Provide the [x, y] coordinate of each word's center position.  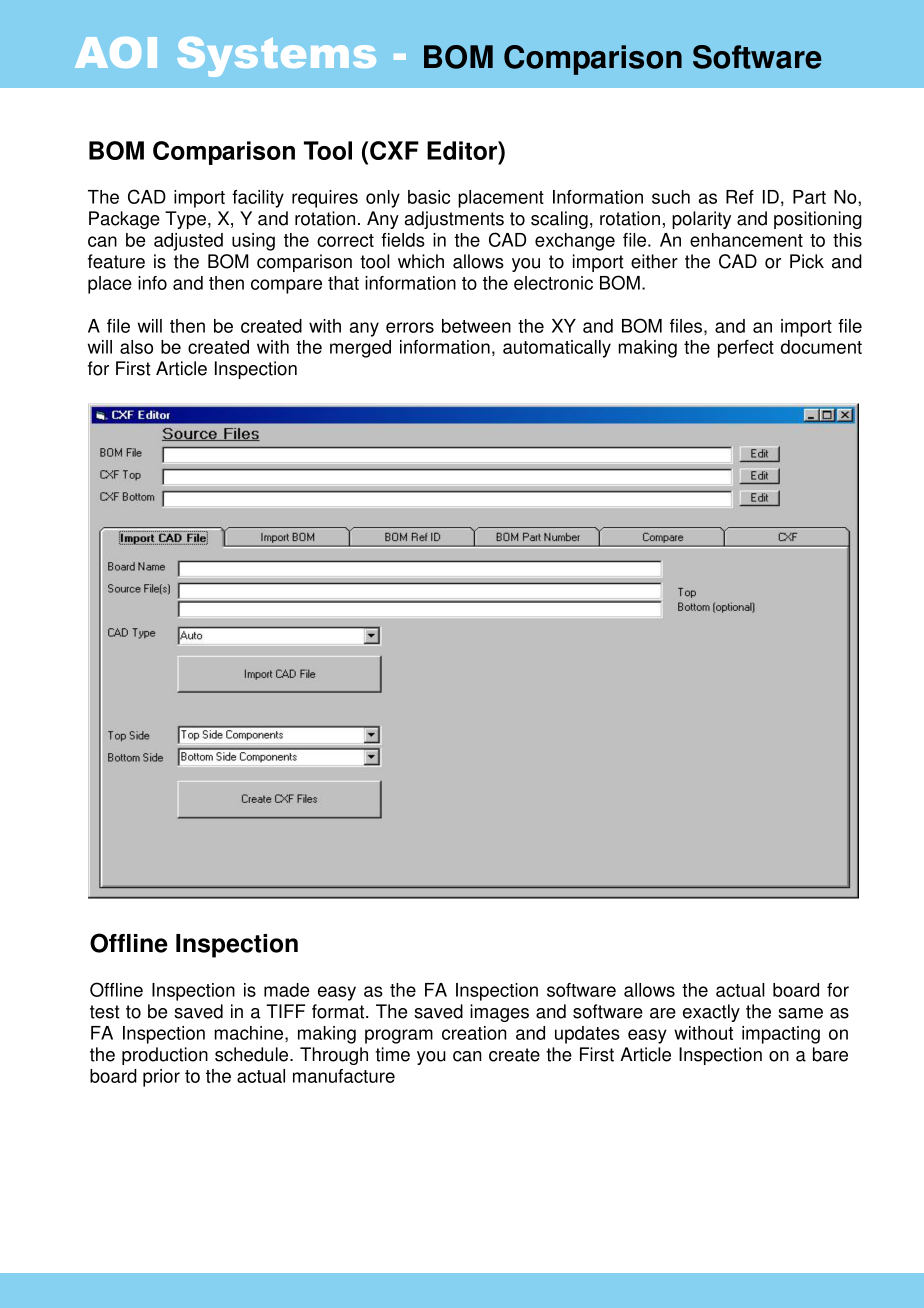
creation [474, 1033]
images [499, 1013]
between [476, 326]
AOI [116, 52]
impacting [781, 1035]
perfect [746, 349]
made [286, 990]
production [165, 1056]
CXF [394, 150]
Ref [740, 197]
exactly [711, 1013]
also [136, 347]
